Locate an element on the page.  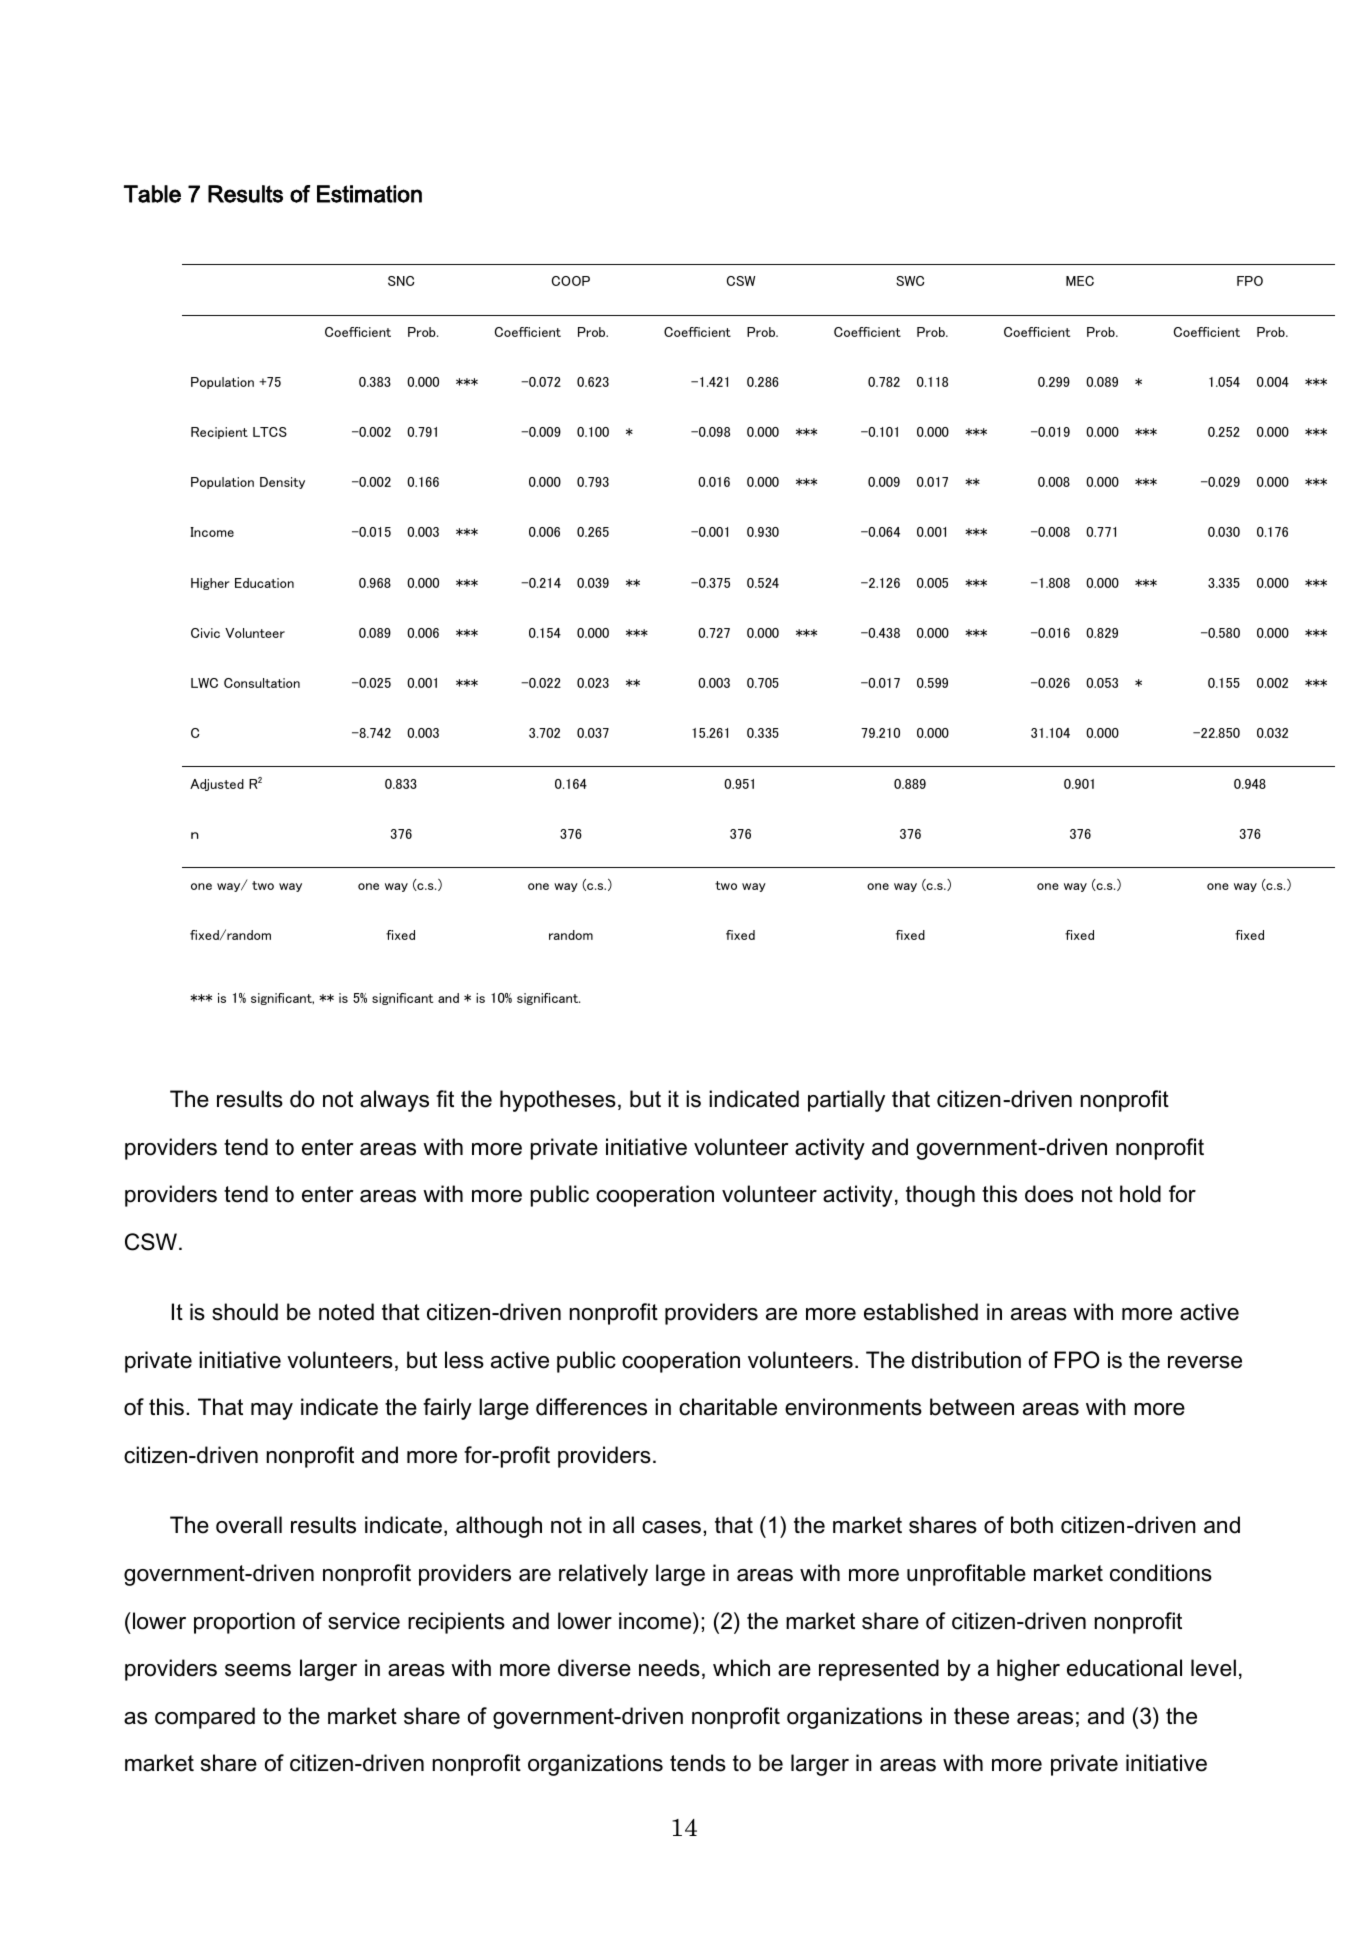
which is located at coordinates (741, 1668).
